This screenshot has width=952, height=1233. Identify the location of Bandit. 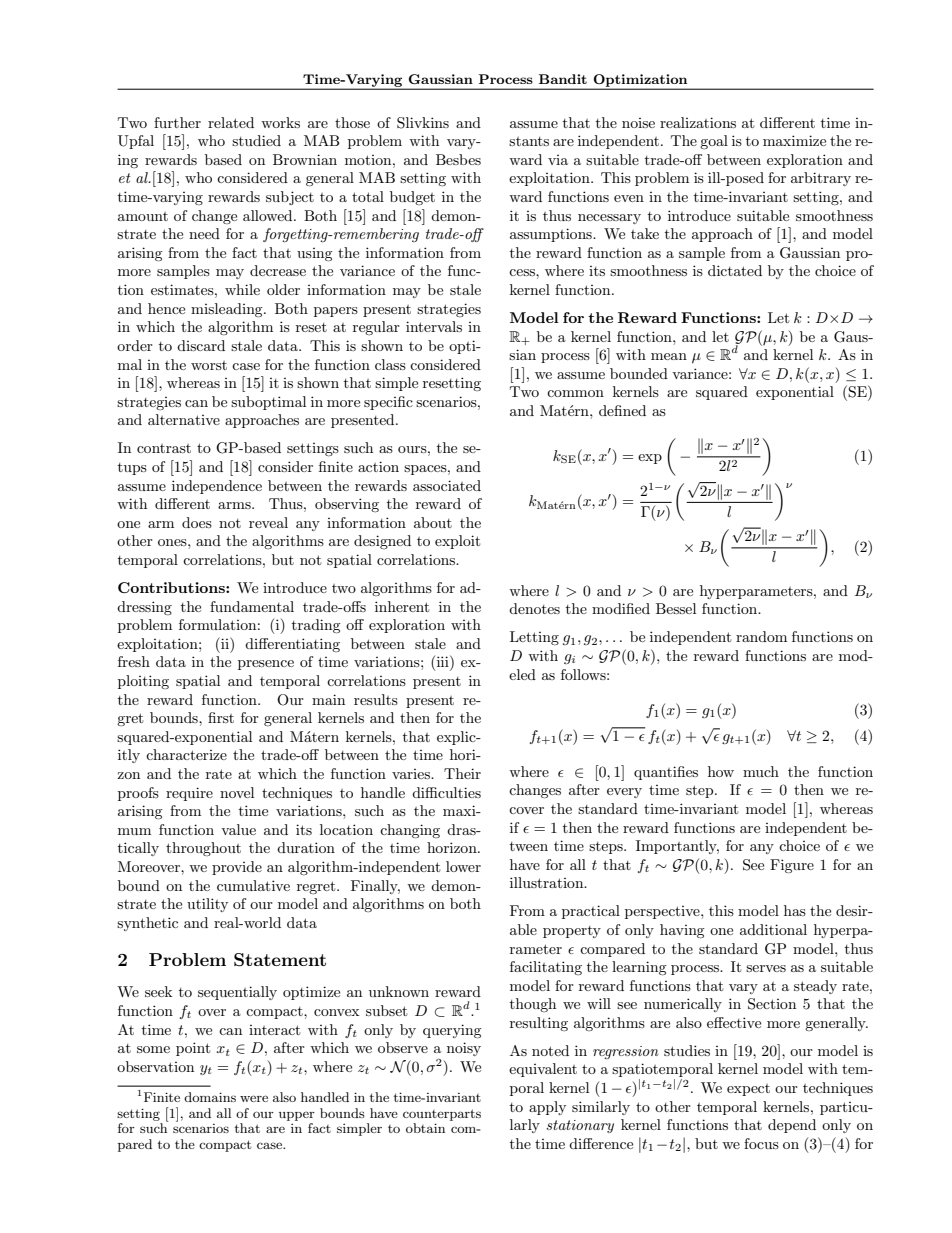
(563, 79).
